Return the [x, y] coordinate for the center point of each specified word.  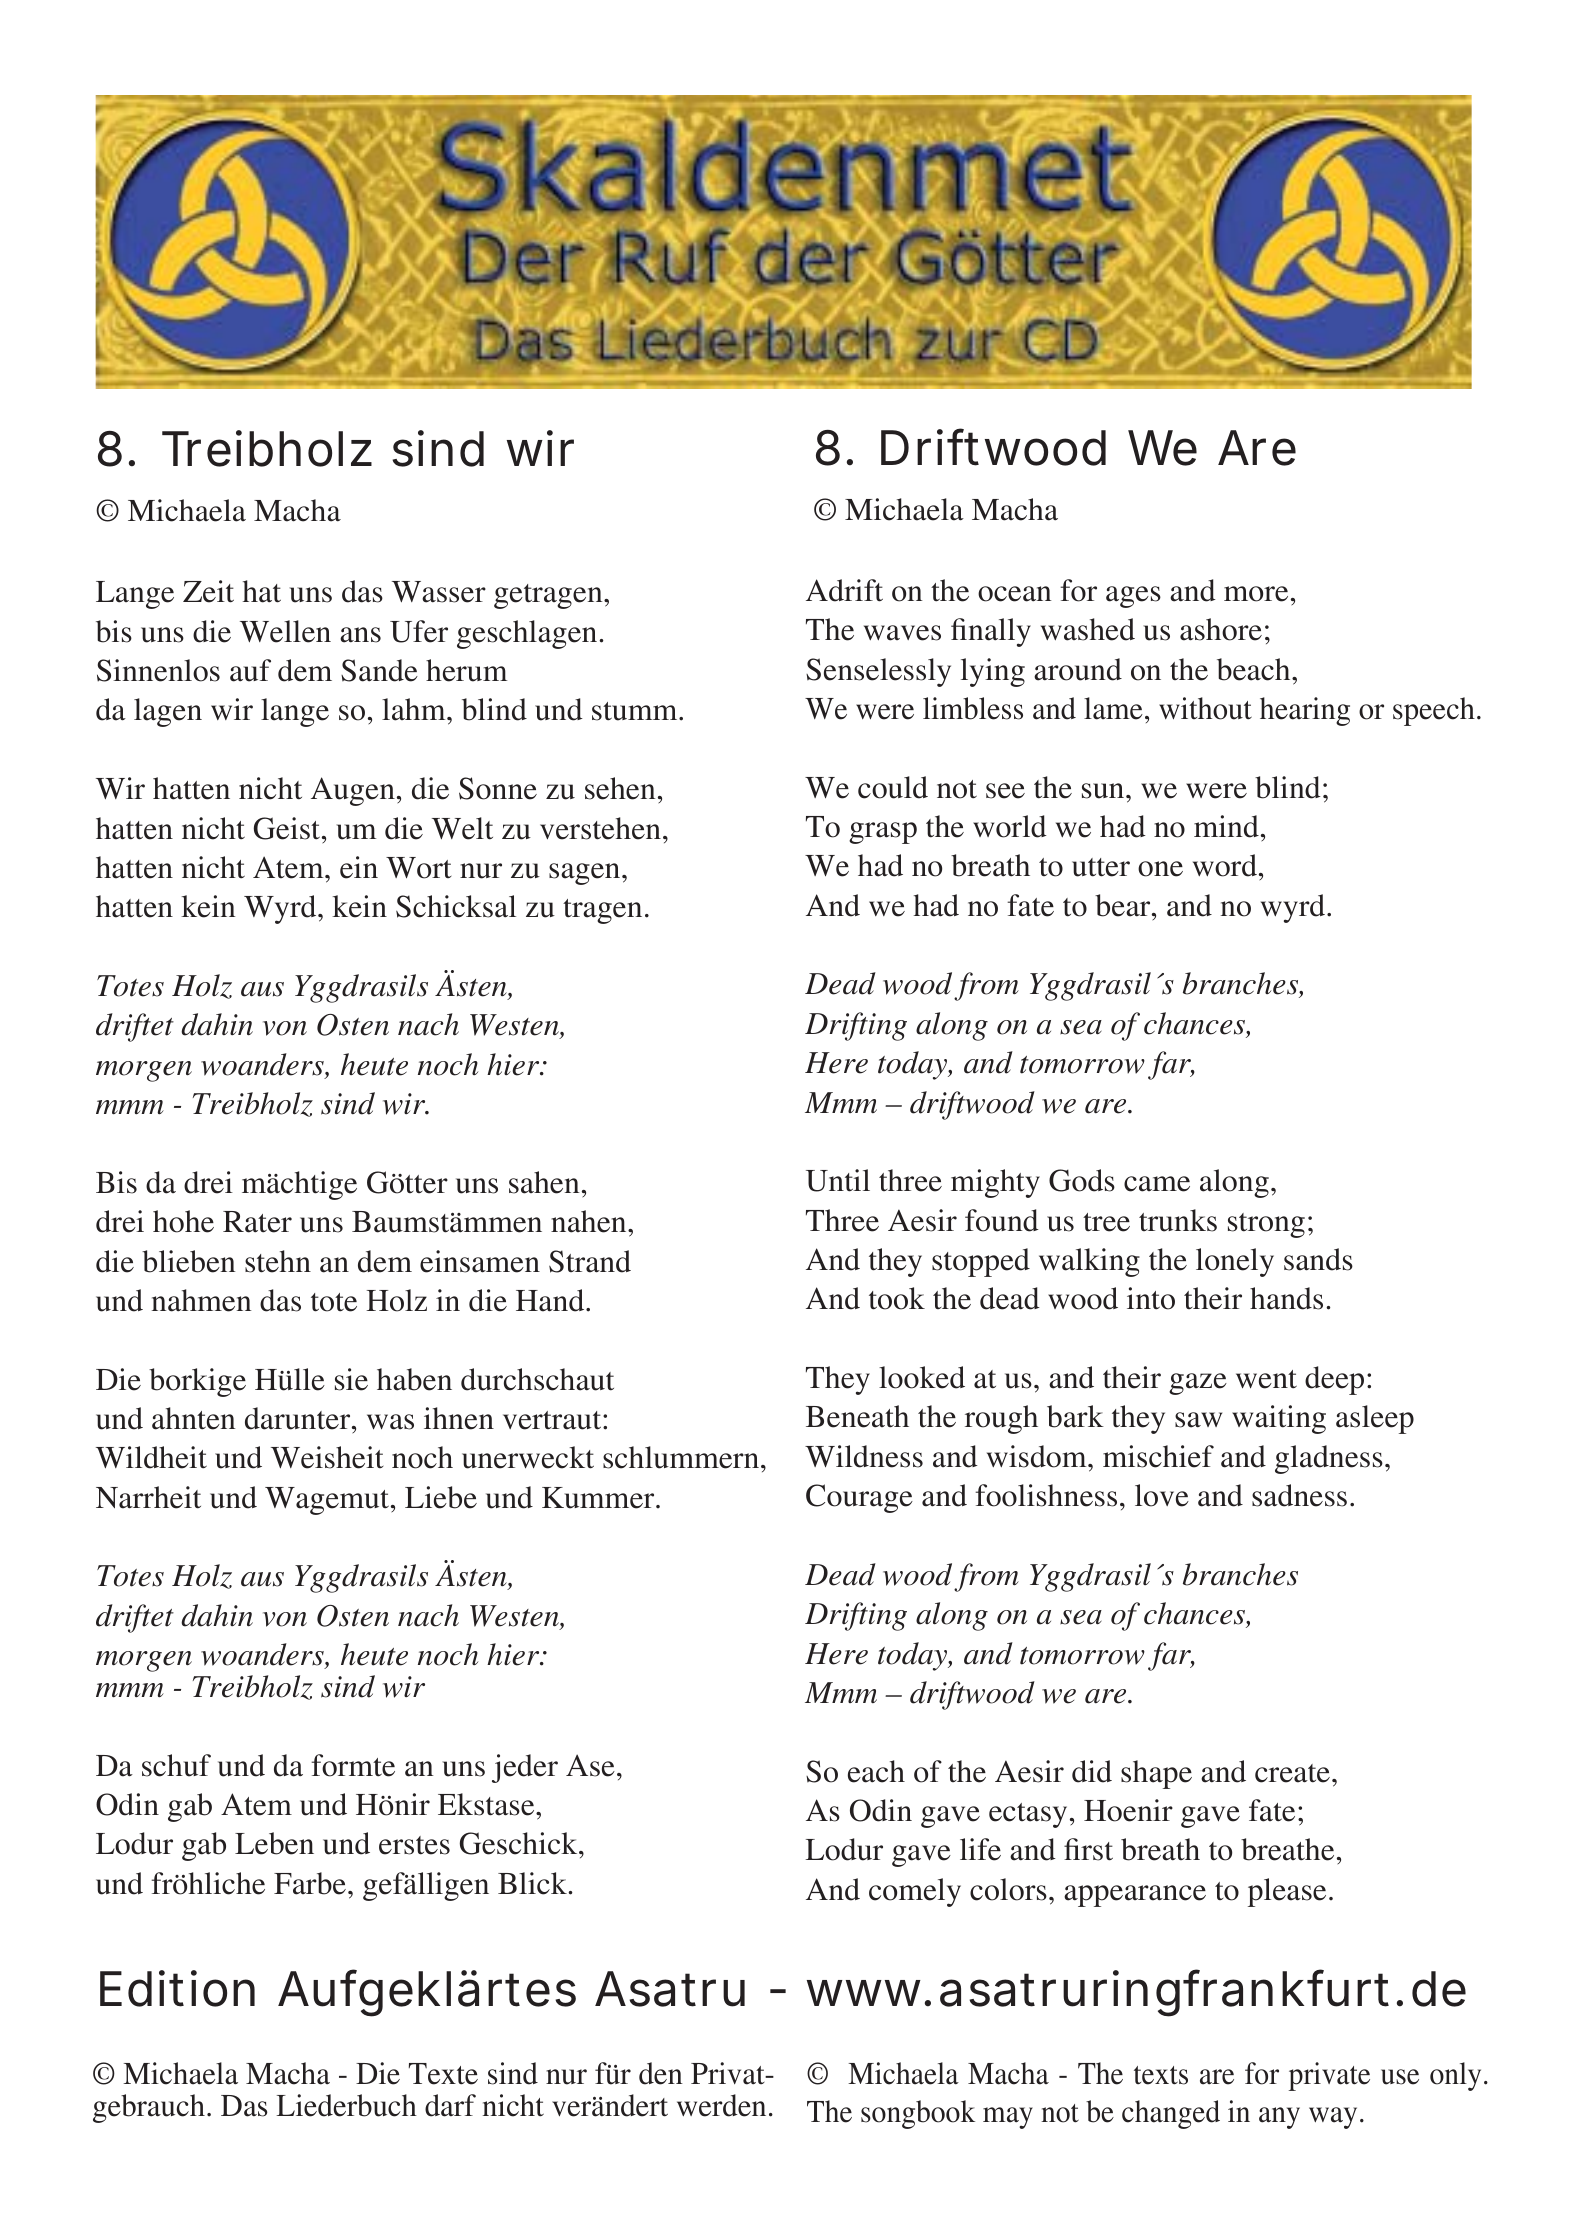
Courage [859, 1498]
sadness [1299, 1495]
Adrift [844, 590]
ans [360, 635]
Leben [274, 1843]
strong [1266, 1225]
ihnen [459, 1418]
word [1225, 865]
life [980, 1849]
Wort [418, 868]
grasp [883, 833]
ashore [1221, 629]
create [1292, 1773]
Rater [257, 1222]
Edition [177, 1988]
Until [838, 1180]
